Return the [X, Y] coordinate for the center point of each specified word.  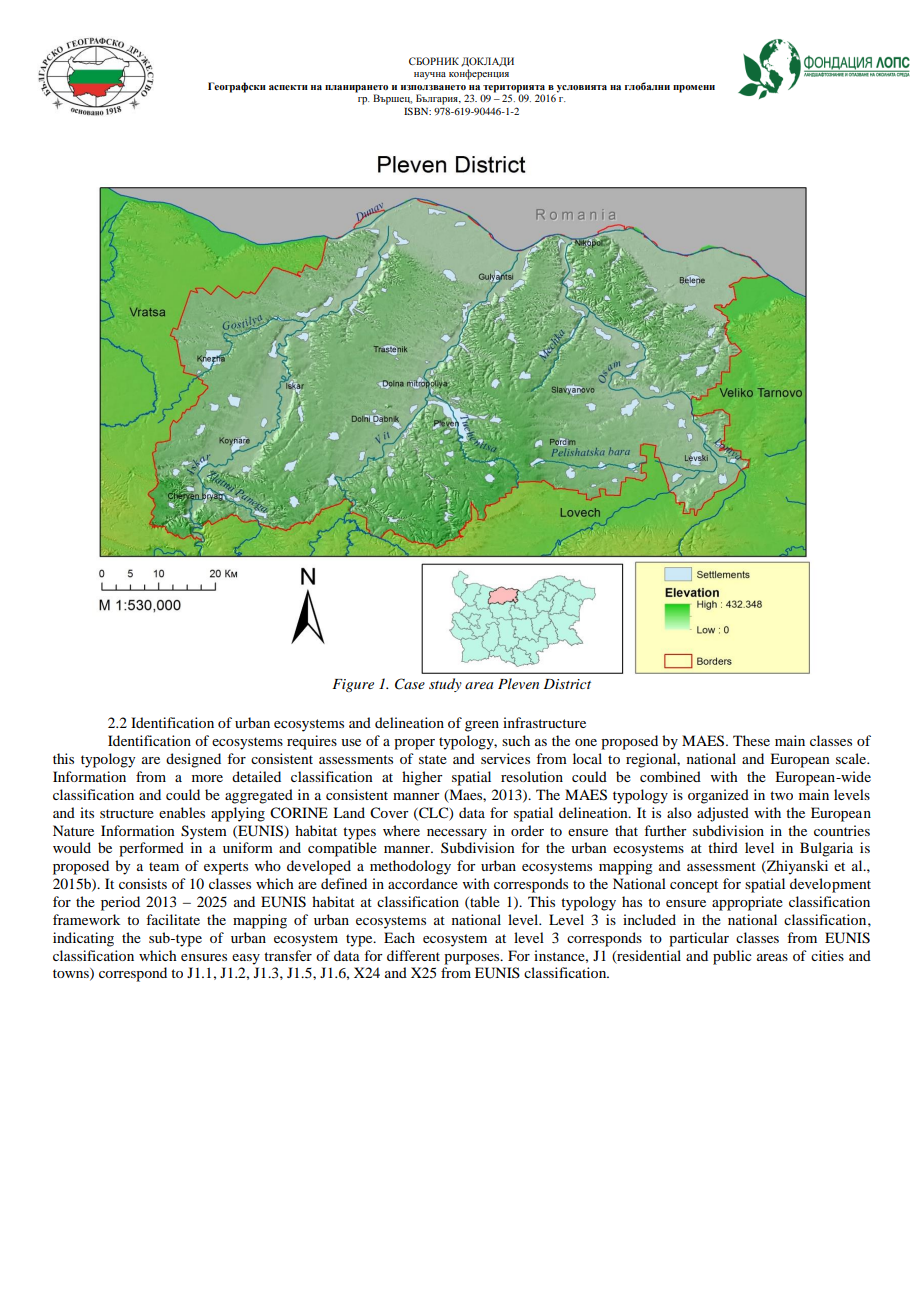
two [781, 795]
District [567, 684]
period [120, 903]
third [723, 847]
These [751, 740]
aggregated [259, 796]
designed [193, 760]
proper [414, 744]
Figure [353, 685]
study [445, 685]
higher [422, 778]
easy [246, 959]
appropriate [747, 903]
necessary [457, 834]
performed [151, 849]
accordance [423, 883]
